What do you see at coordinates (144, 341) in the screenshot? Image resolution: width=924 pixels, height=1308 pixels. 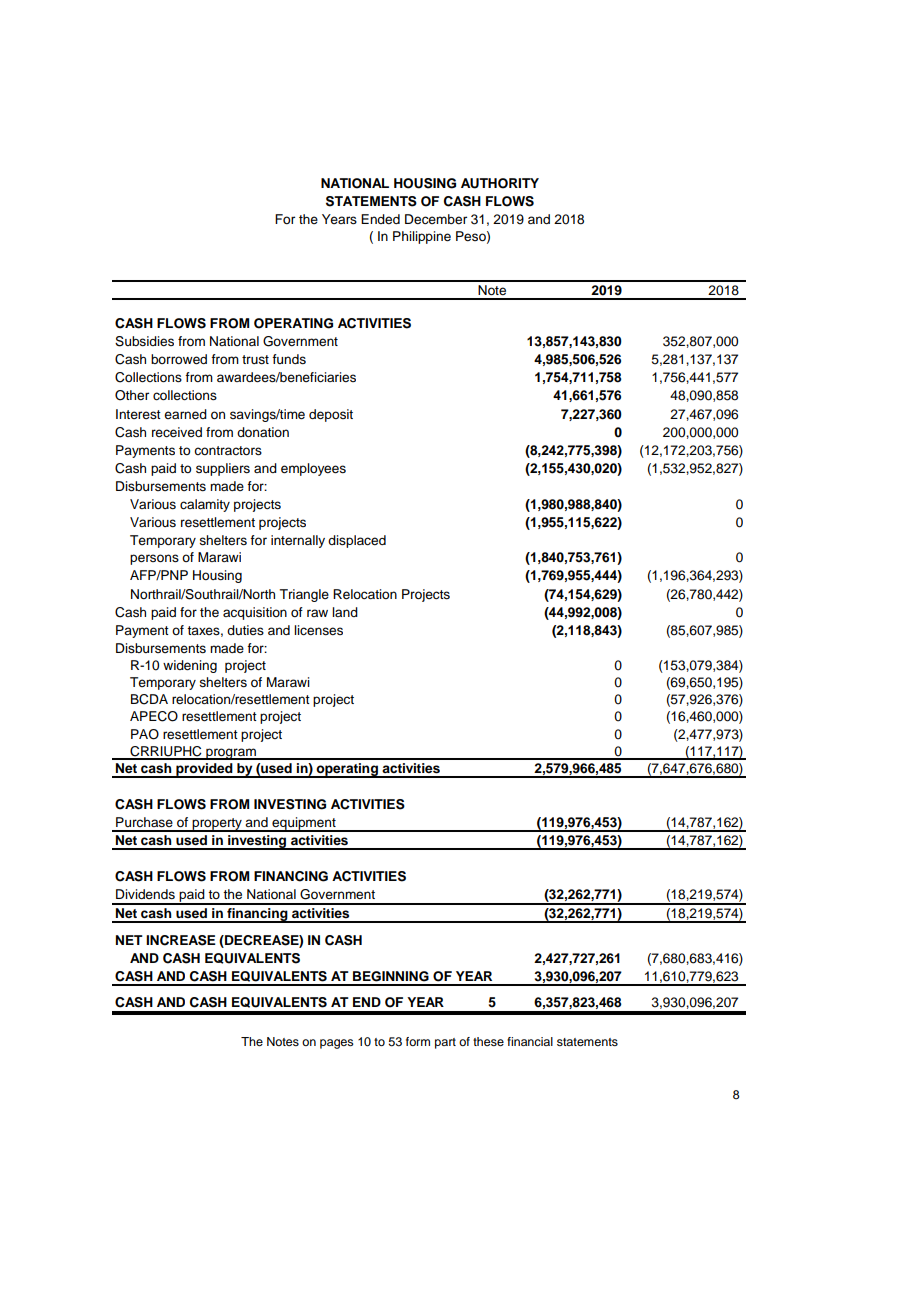 I see `Subsidies` at bounding box center [144, 341].
